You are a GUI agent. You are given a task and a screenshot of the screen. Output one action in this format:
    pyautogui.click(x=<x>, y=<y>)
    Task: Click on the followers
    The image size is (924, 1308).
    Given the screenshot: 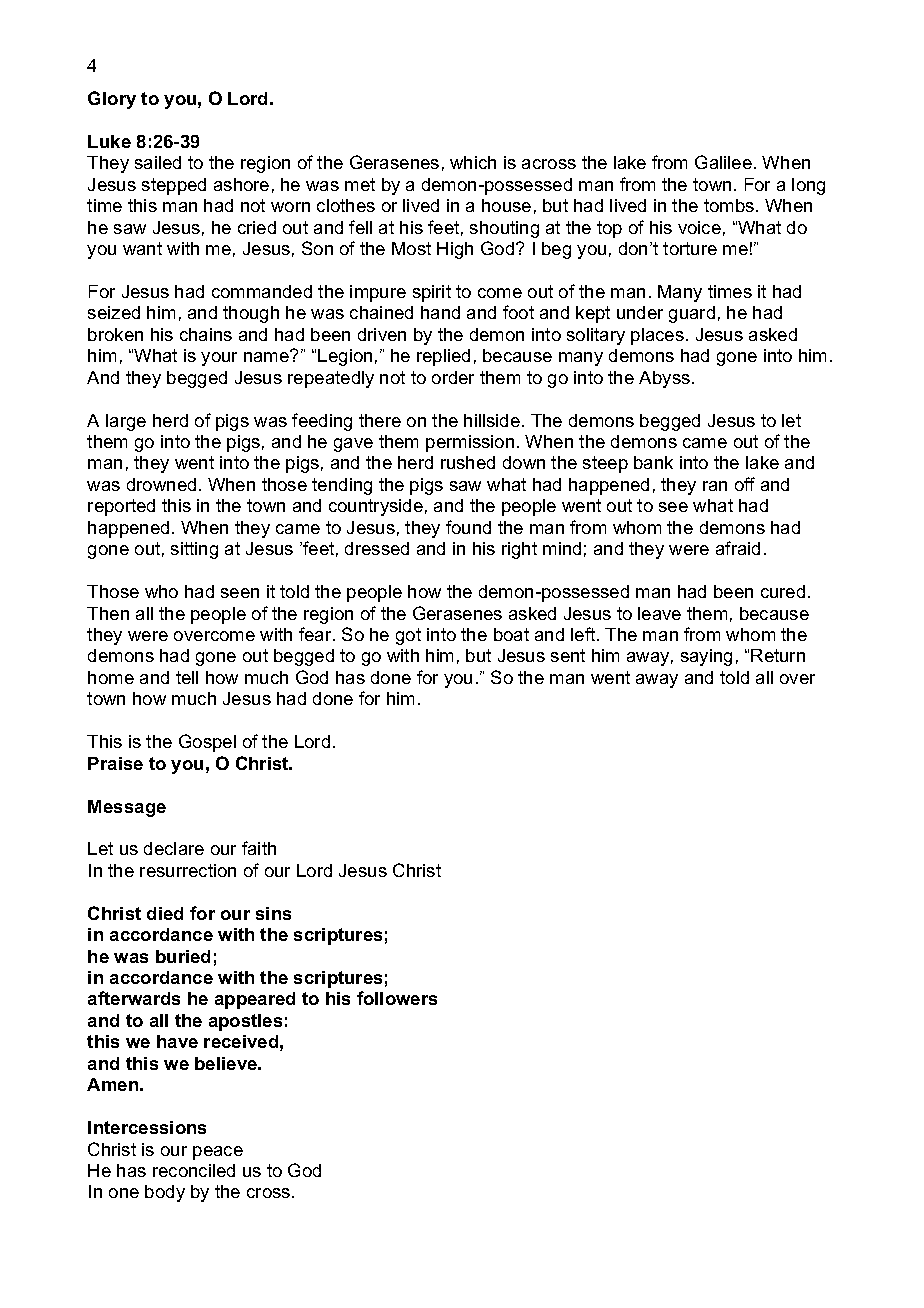 What is the action you would take?
    pyautogui.click(x=397, y=998)
